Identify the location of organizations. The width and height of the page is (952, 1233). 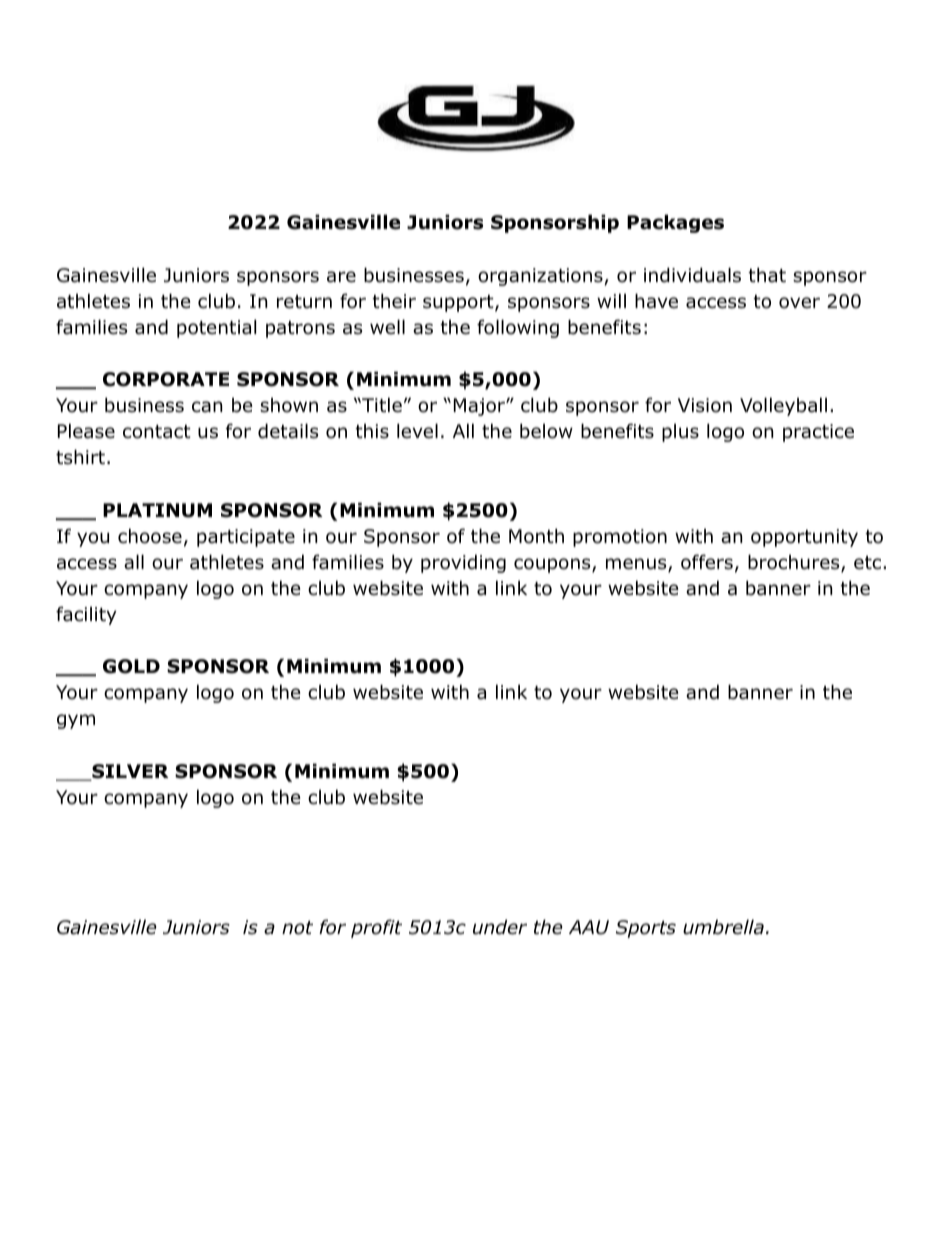
(540, 277).
